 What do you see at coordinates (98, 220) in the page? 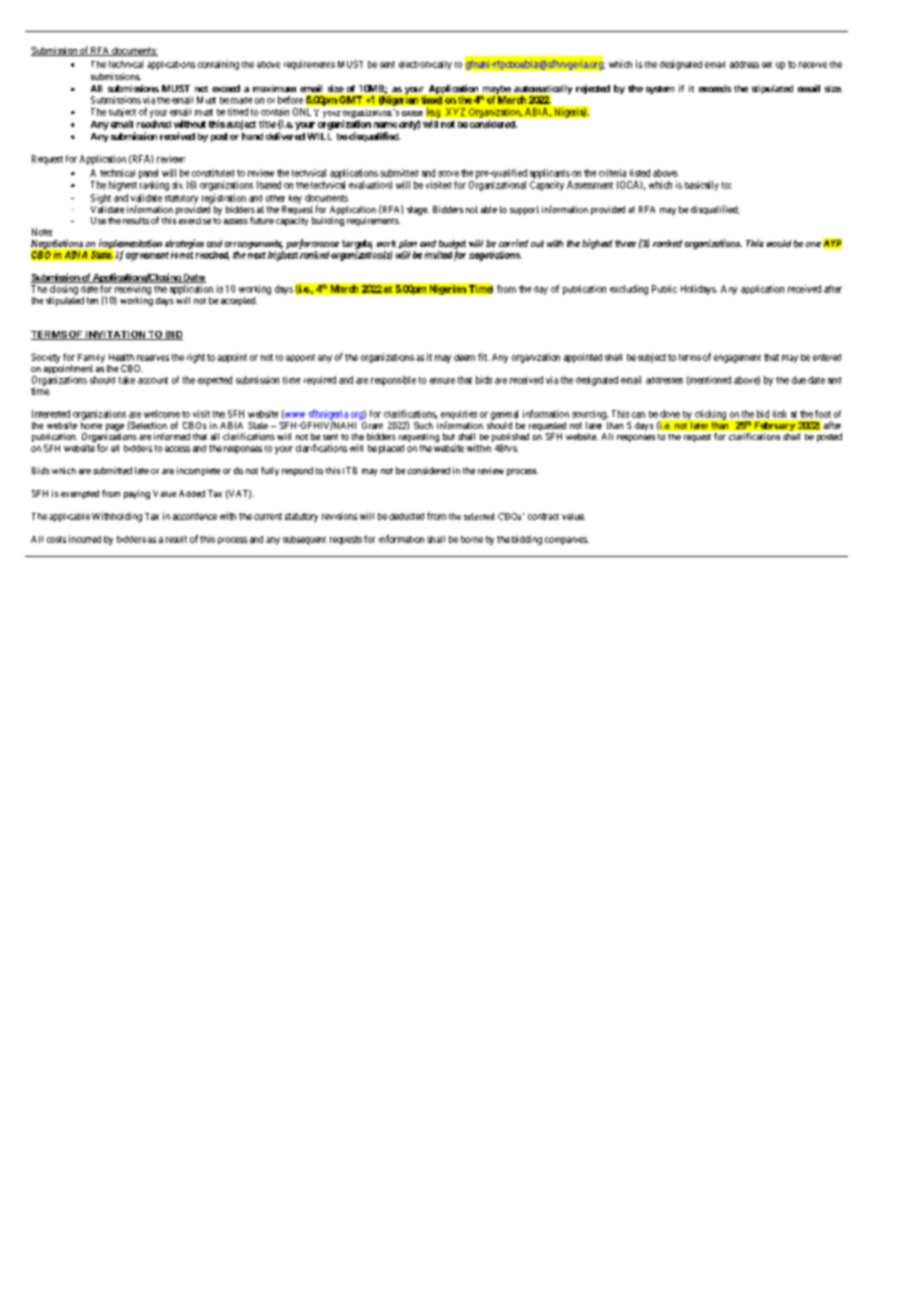
I see `Use` at bounding box center [98, 220].
